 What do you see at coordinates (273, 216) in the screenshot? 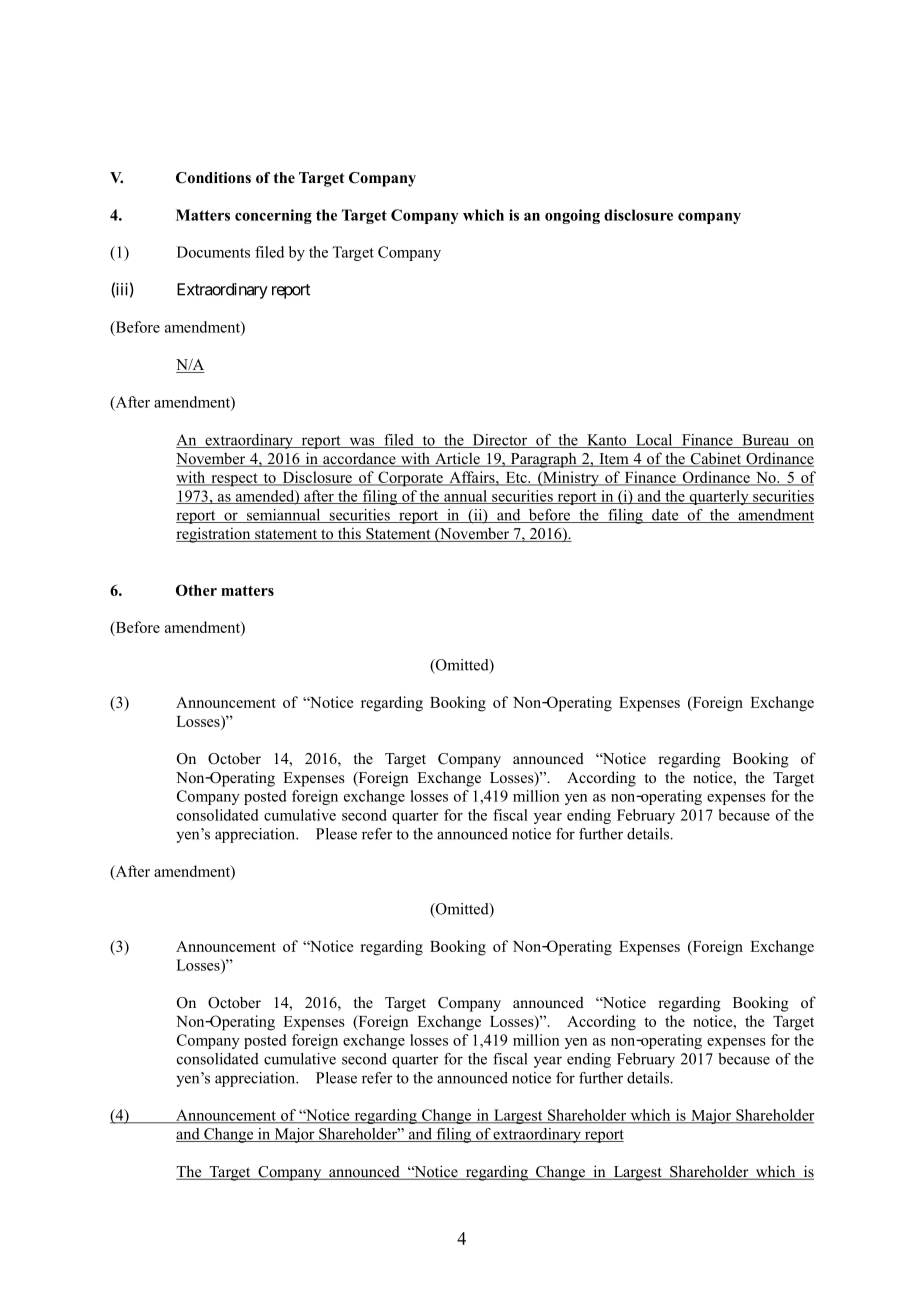
I see `concerning` at bounding box center [273, 216].
